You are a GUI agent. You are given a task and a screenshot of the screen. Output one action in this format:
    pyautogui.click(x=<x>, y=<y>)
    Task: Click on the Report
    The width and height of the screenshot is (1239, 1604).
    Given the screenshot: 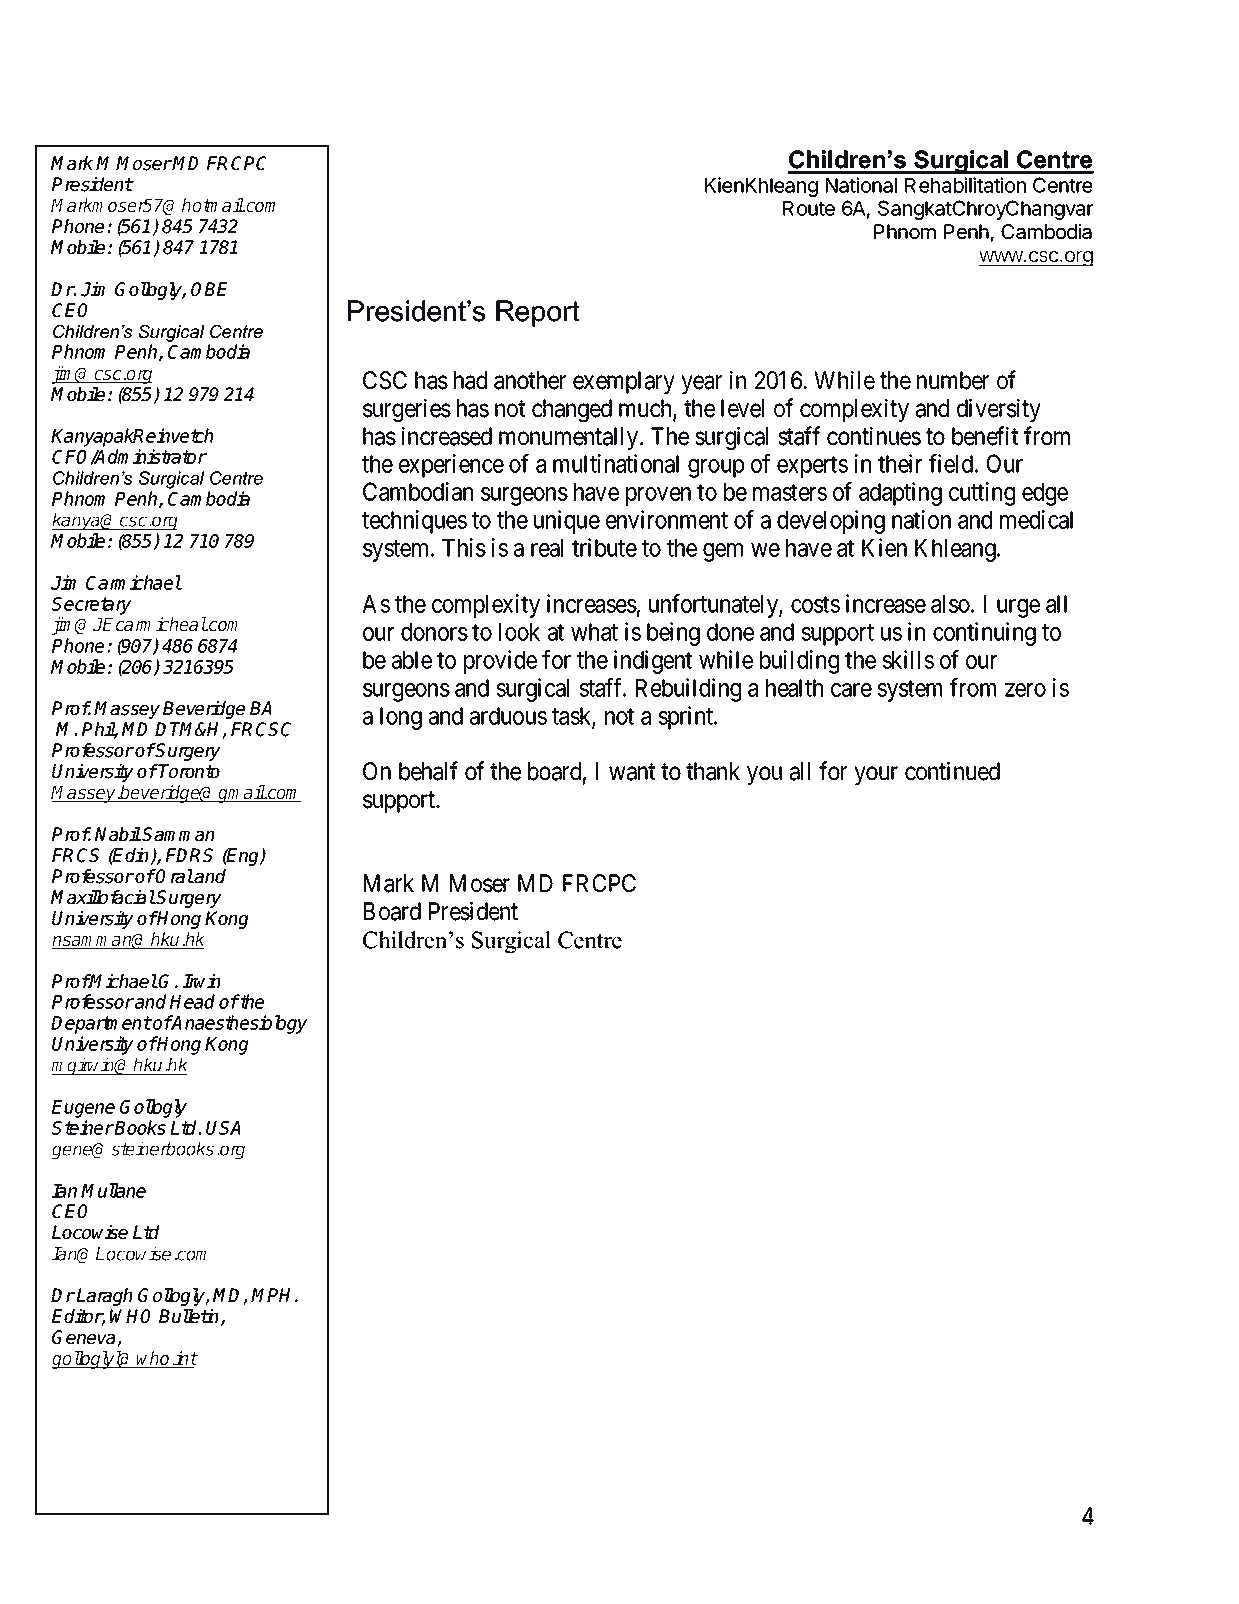 What is the action you would take?
    pyautogui.click(x=537, y=313)
